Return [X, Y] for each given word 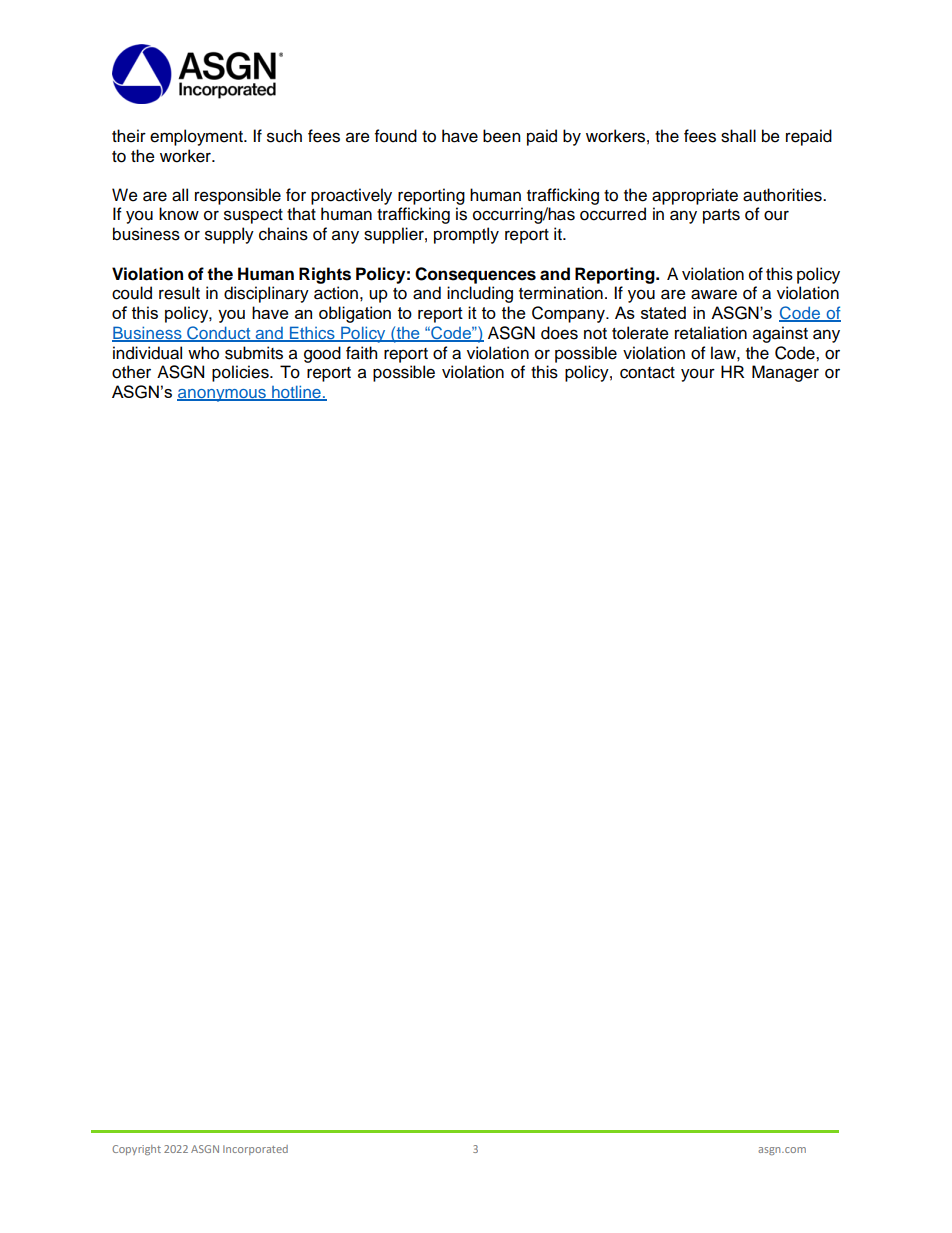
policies [241, 373]
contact [647, 373]
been [501, 136]
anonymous [222, 395]
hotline [296, 393]
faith [361, 353]
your [698, 375]
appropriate [695, 196]
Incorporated [255, 1150]
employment [197, 137]
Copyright [136, 1150]
